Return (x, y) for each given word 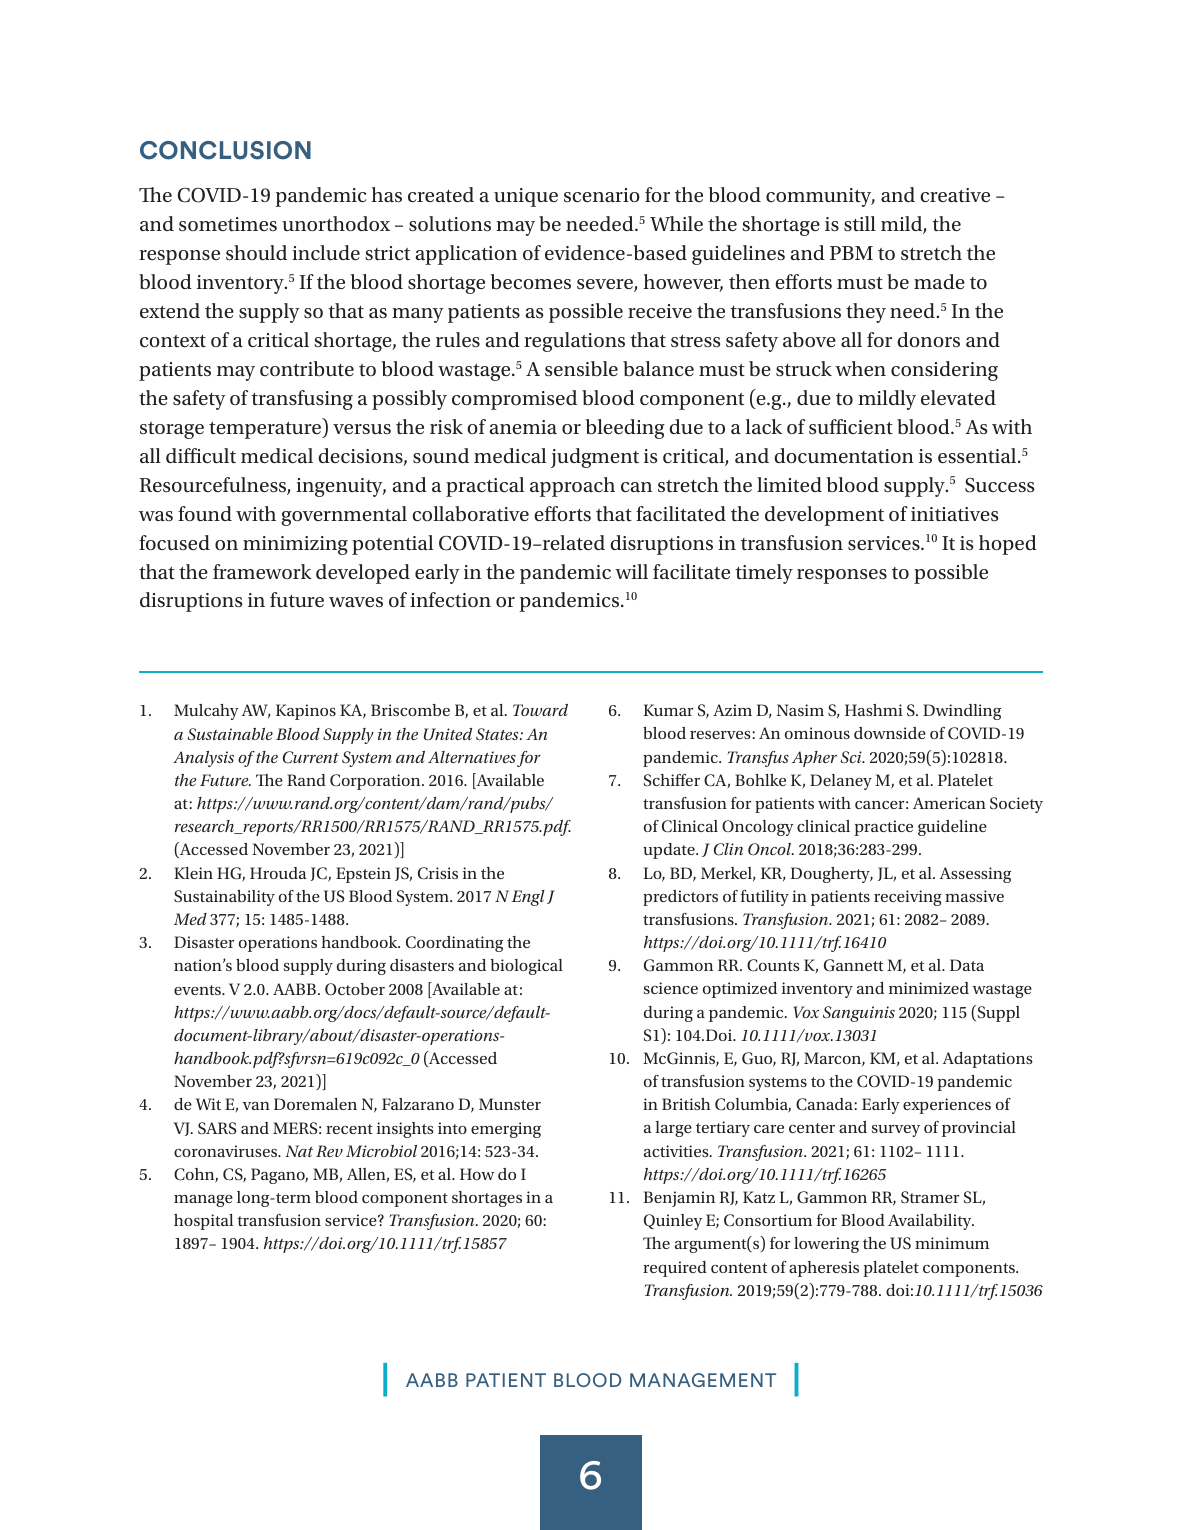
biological (526, 967)
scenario (602, 195)
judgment (595, 458)
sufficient (851, 426)
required (675, 1269)
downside (890, 733)
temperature (266, 430)
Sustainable (230, 734)
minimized (929, 988)
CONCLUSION (225, 150)
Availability (931, 1222)
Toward (540, 710)
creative (955, 195)
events (198, 990)
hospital (203, 1222)
